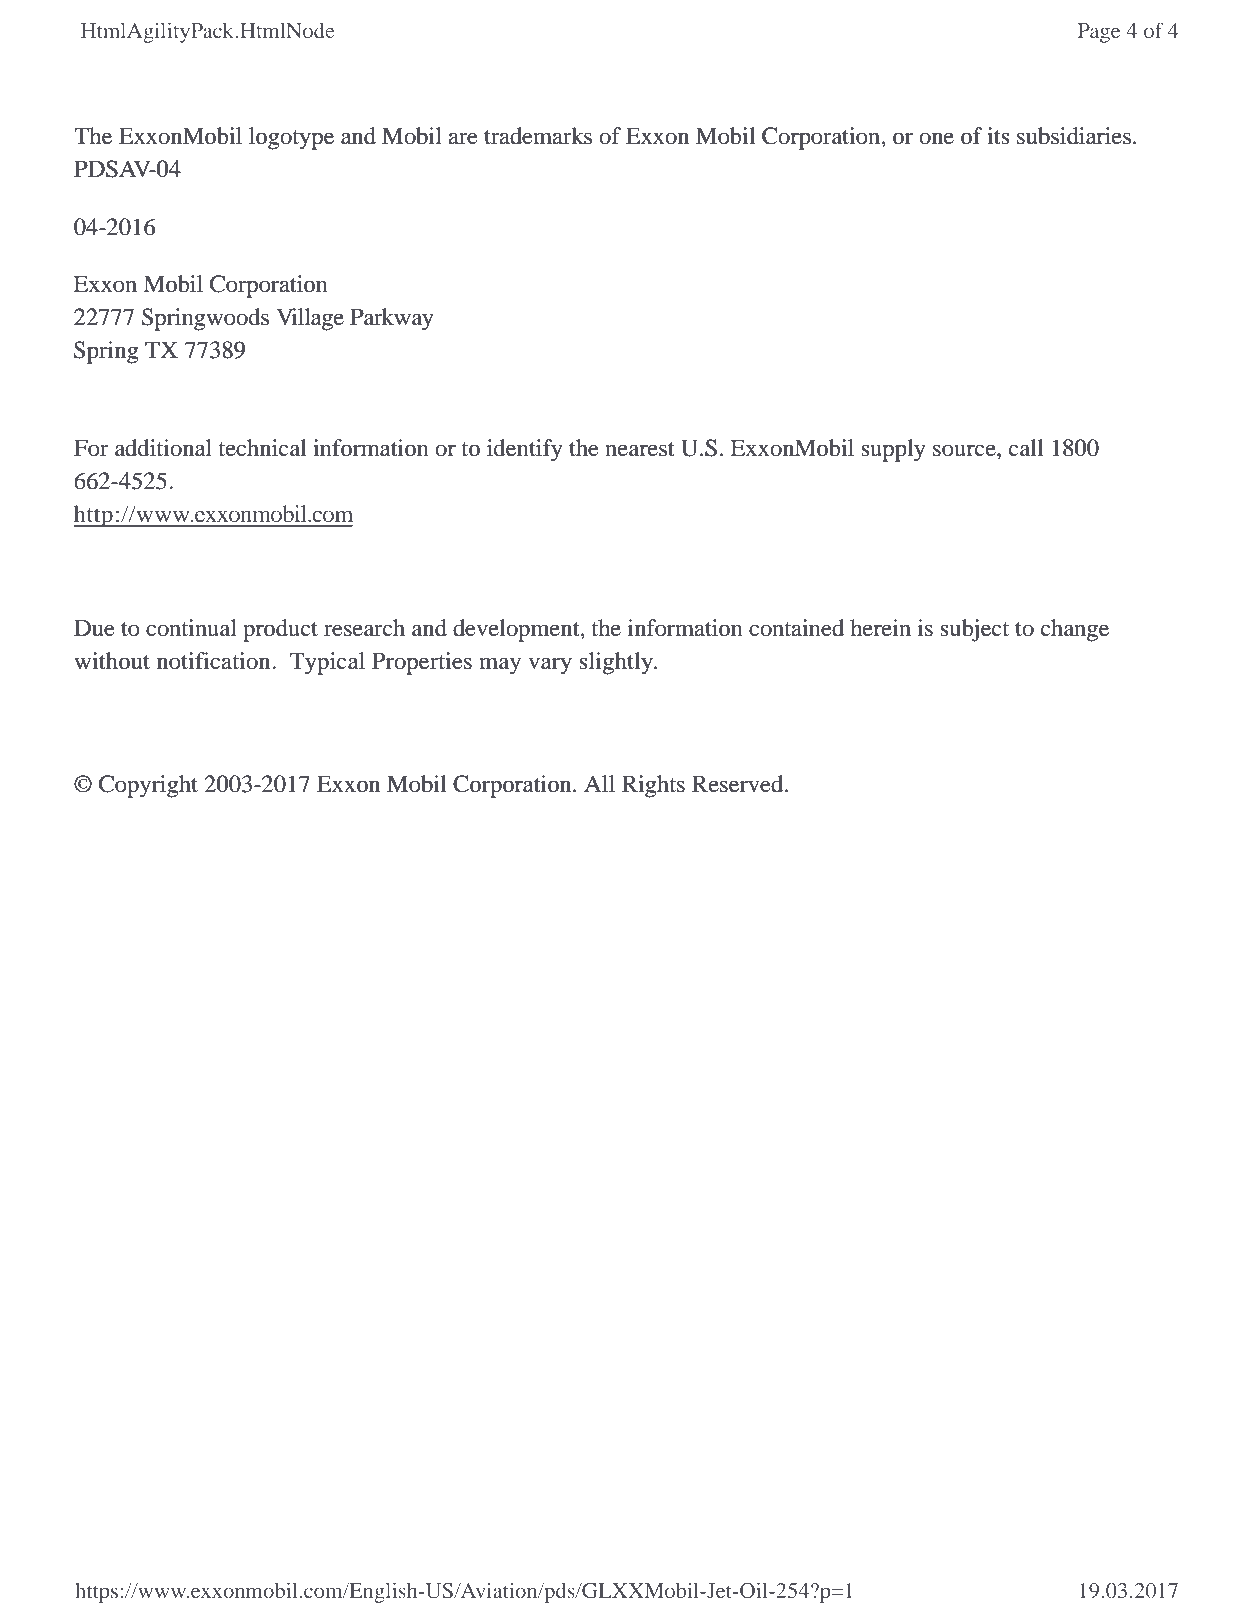 Image resolution: width=1255 pixels, height=1623 pixels. Describe the element at coordinates (640, 449) in the screenshot. I see `nearest` at that location.
